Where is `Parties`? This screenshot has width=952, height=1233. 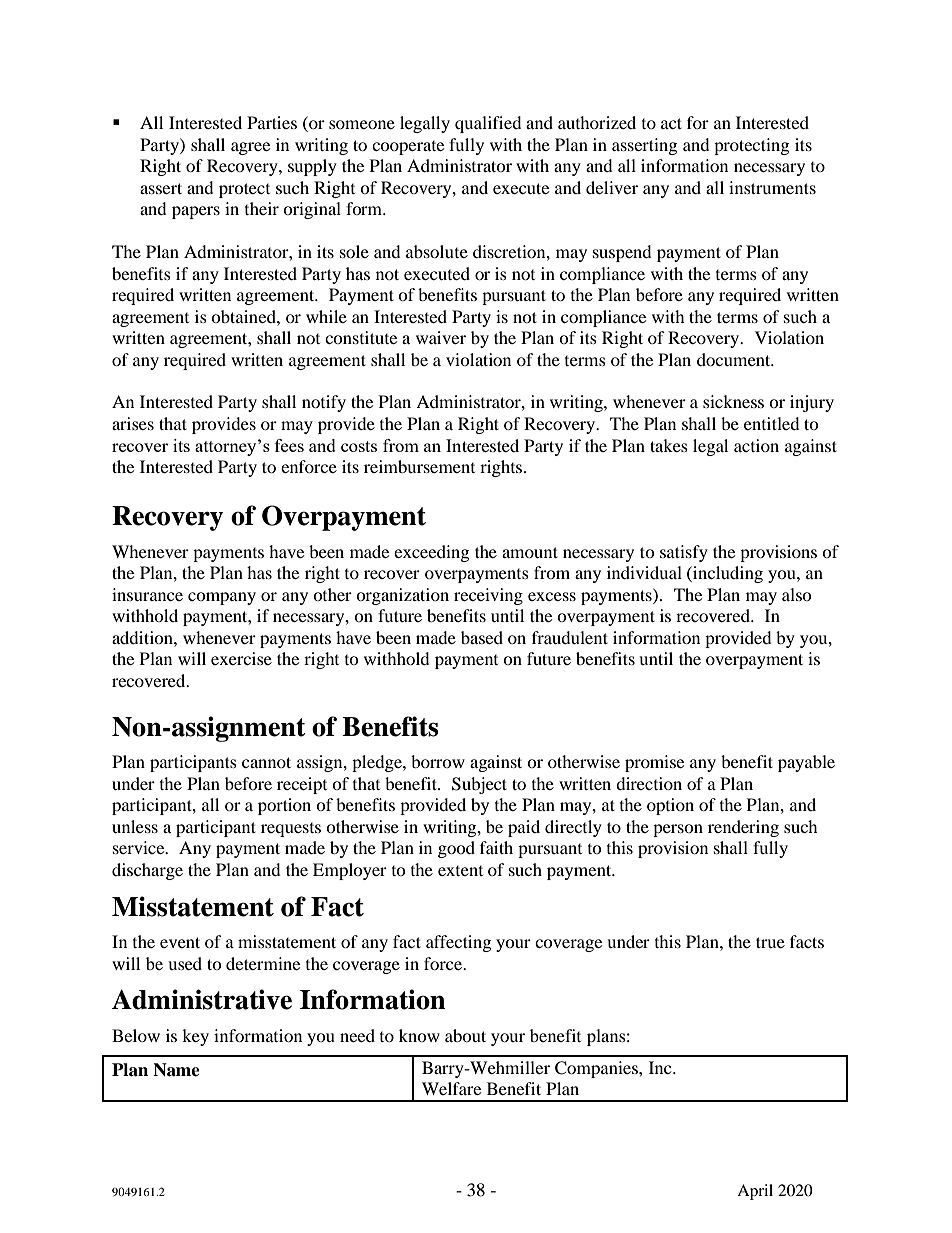 Parties is located at coordinates (272, 122).
